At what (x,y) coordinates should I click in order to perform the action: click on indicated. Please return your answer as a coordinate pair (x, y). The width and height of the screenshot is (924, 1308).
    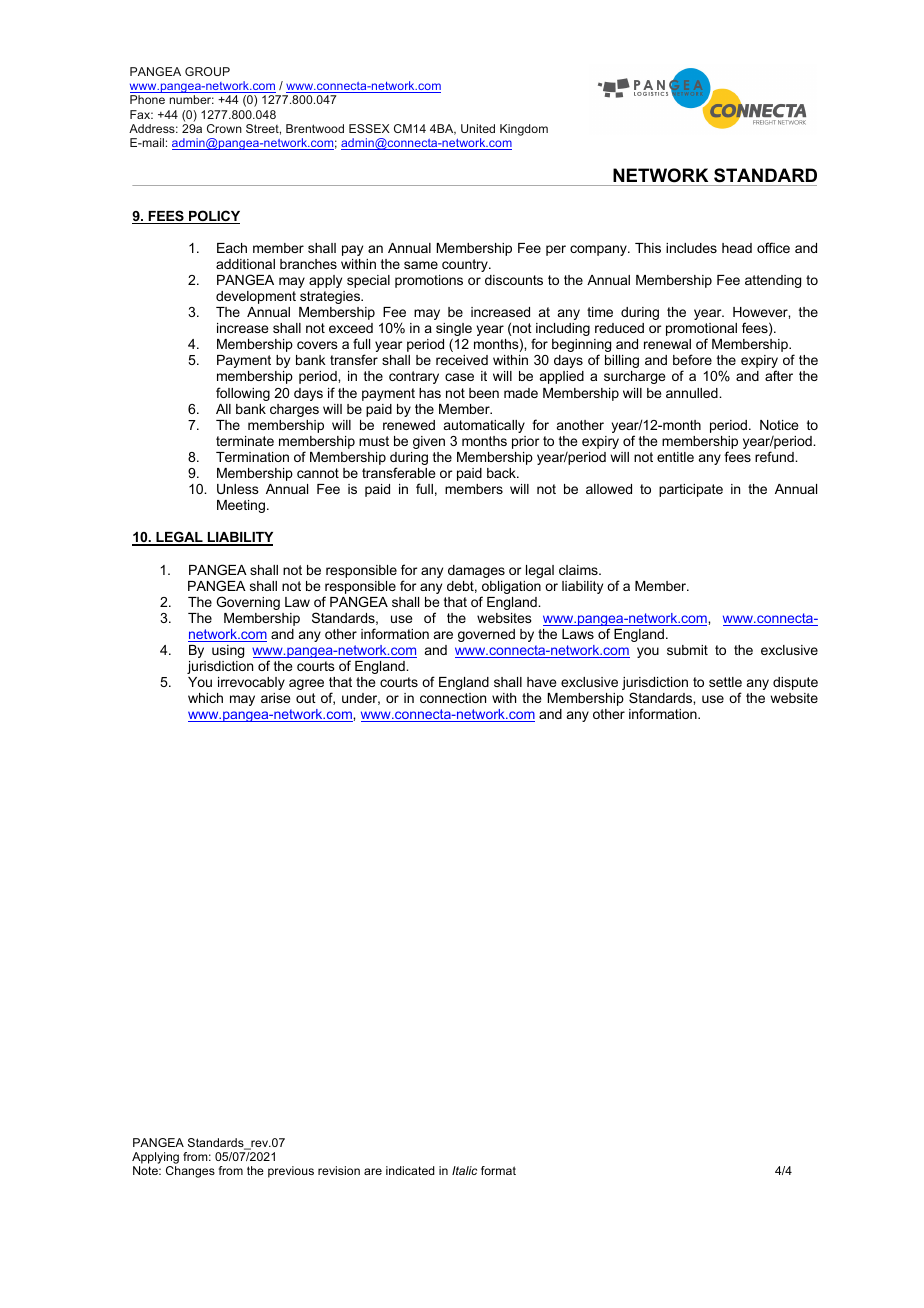
    Looking at the image, I should click on (410, 1170).
